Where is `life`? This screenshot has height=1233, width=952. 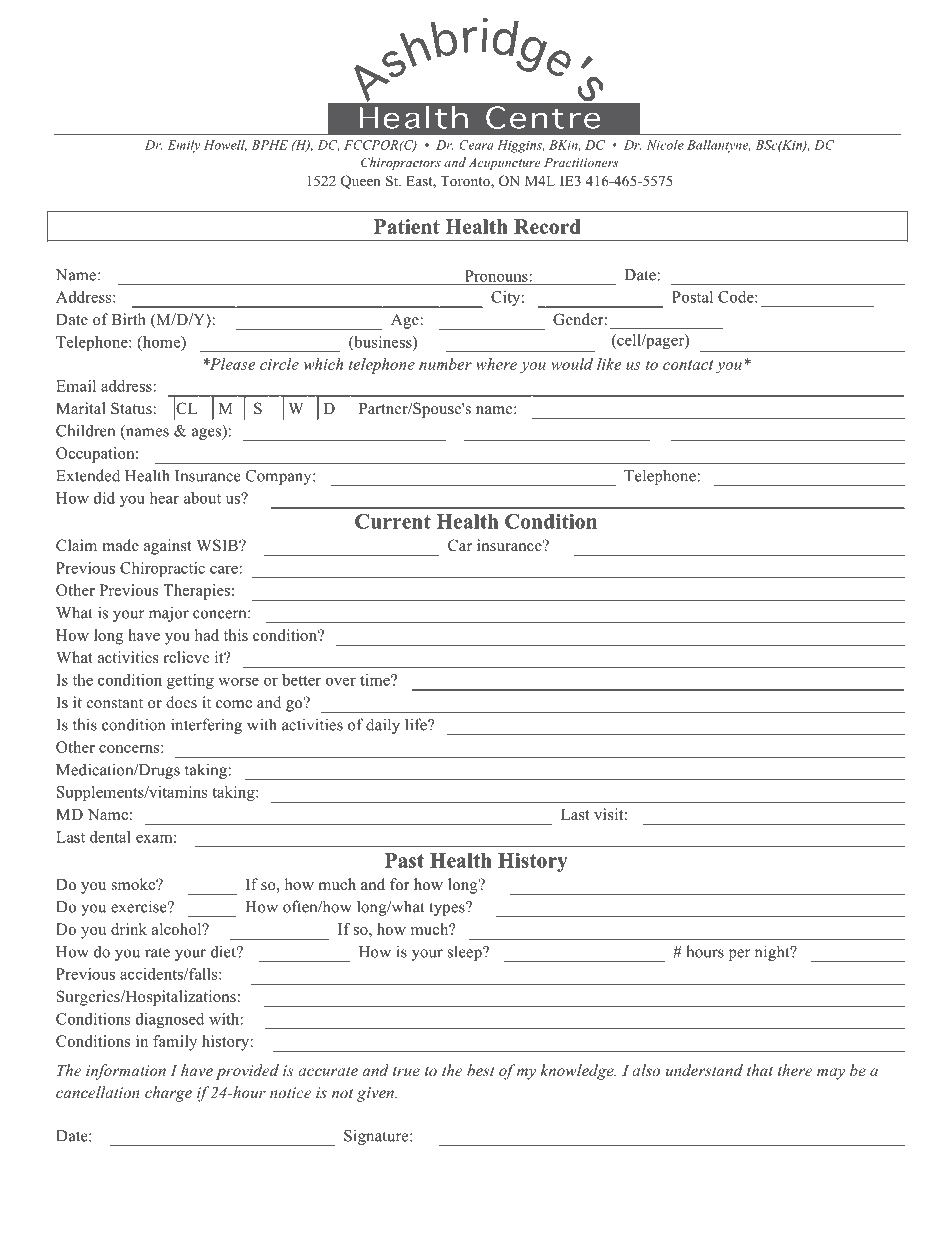
life is located at coordinates (417, 724).
